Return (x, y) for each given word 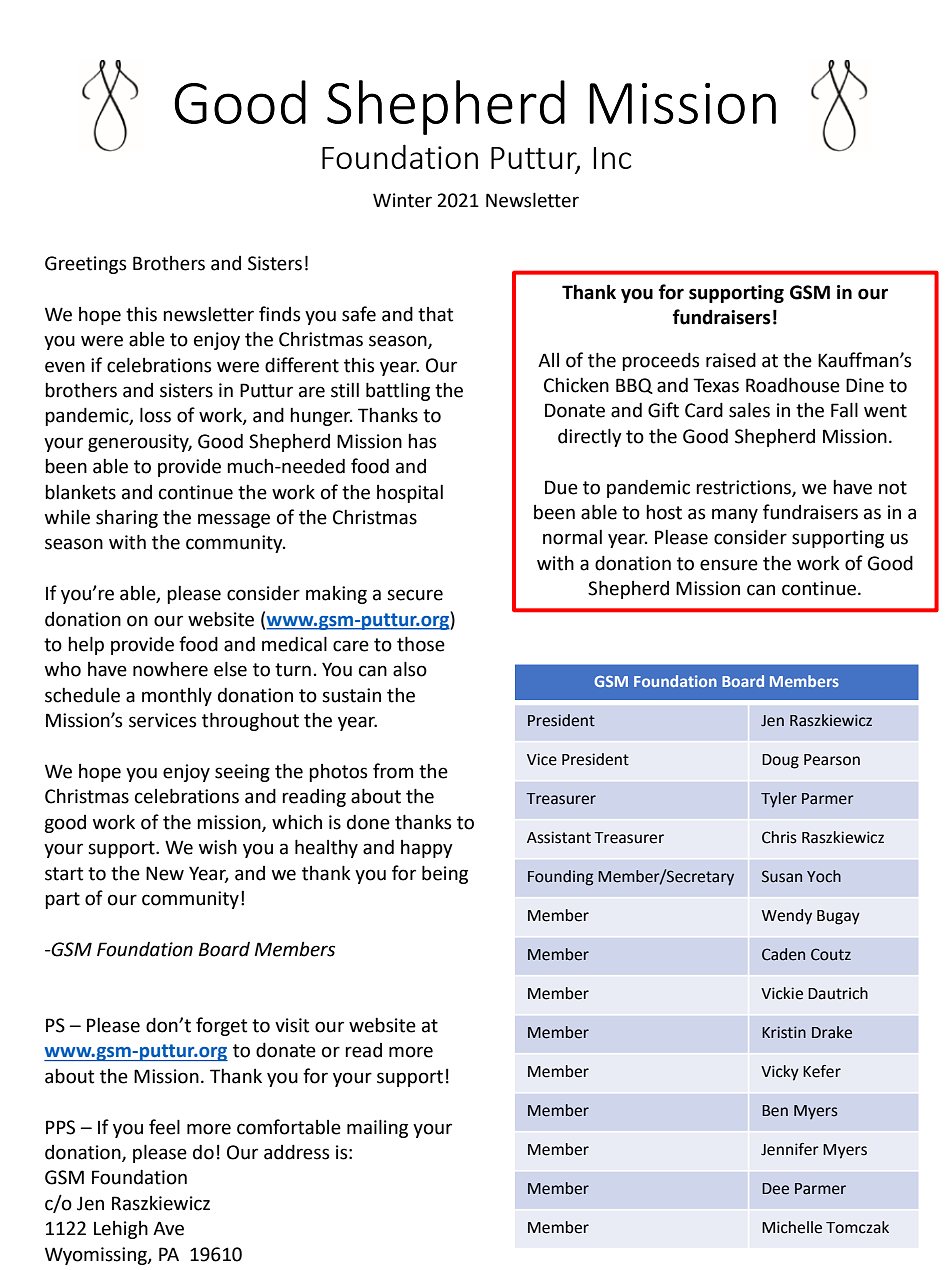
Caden (783, 954)
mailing (377, 1128)
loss (155, 415)
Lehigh (121, 1230)
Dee (775, 1189)
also (410, 669)
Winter (402, 200)
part (62, 900)
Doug (780, 761)
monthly (177, 697)
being (445, 874)
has (422, 441)
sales (749, 410)
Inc (612, 158)
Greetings (85, 265)
